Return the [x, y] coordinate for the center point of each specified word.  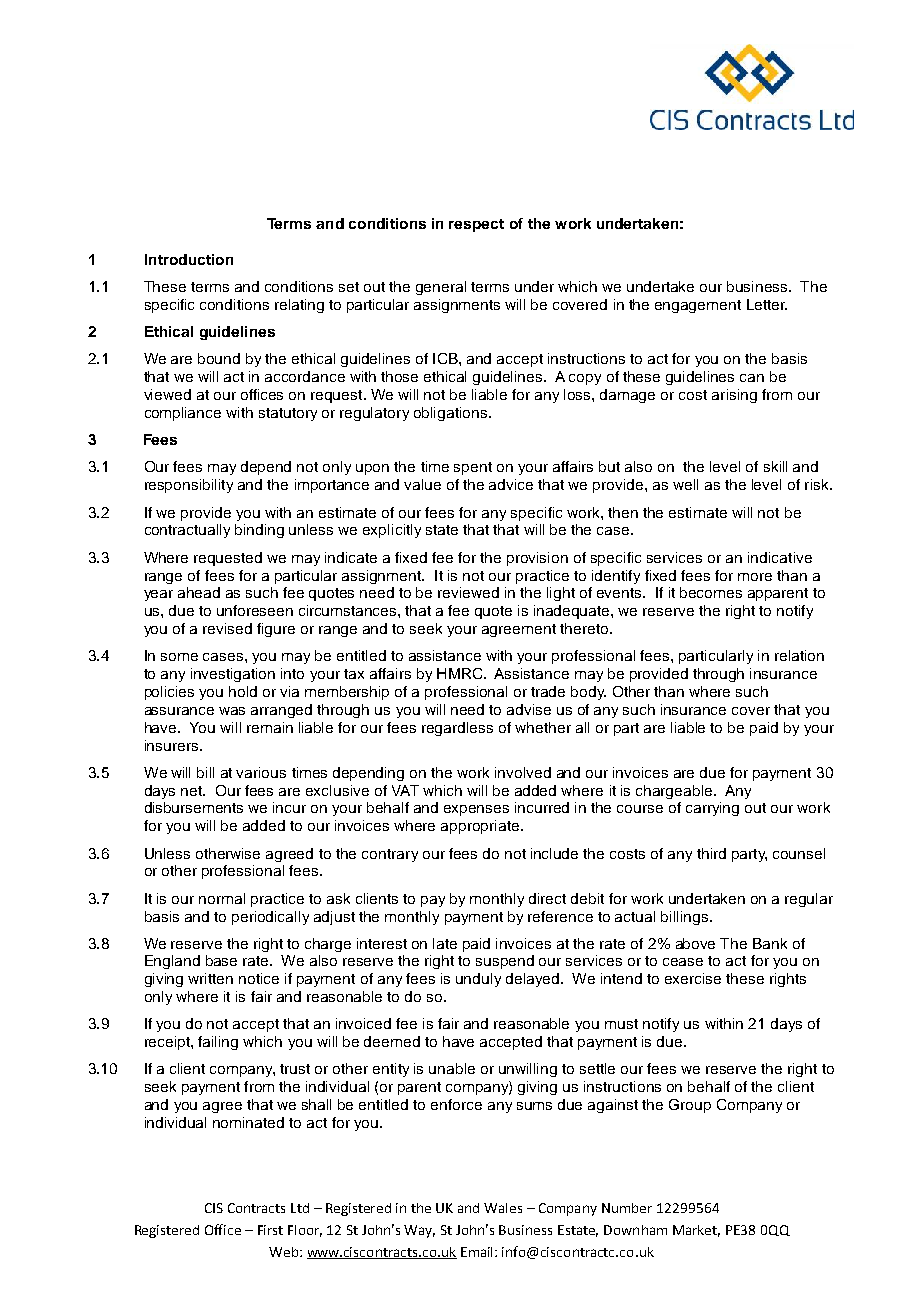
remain [270, 727]
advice [511, 484]
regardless [457, 729]
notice [259, 978]
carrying [712, 809]
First [270, 1230]
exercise [693, 978]
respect [476, 225]
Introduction [189, 259]
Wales [503, 1208]
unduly [478, 980]
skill [775, 466]
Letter [767, 304]
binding [259, 531]
